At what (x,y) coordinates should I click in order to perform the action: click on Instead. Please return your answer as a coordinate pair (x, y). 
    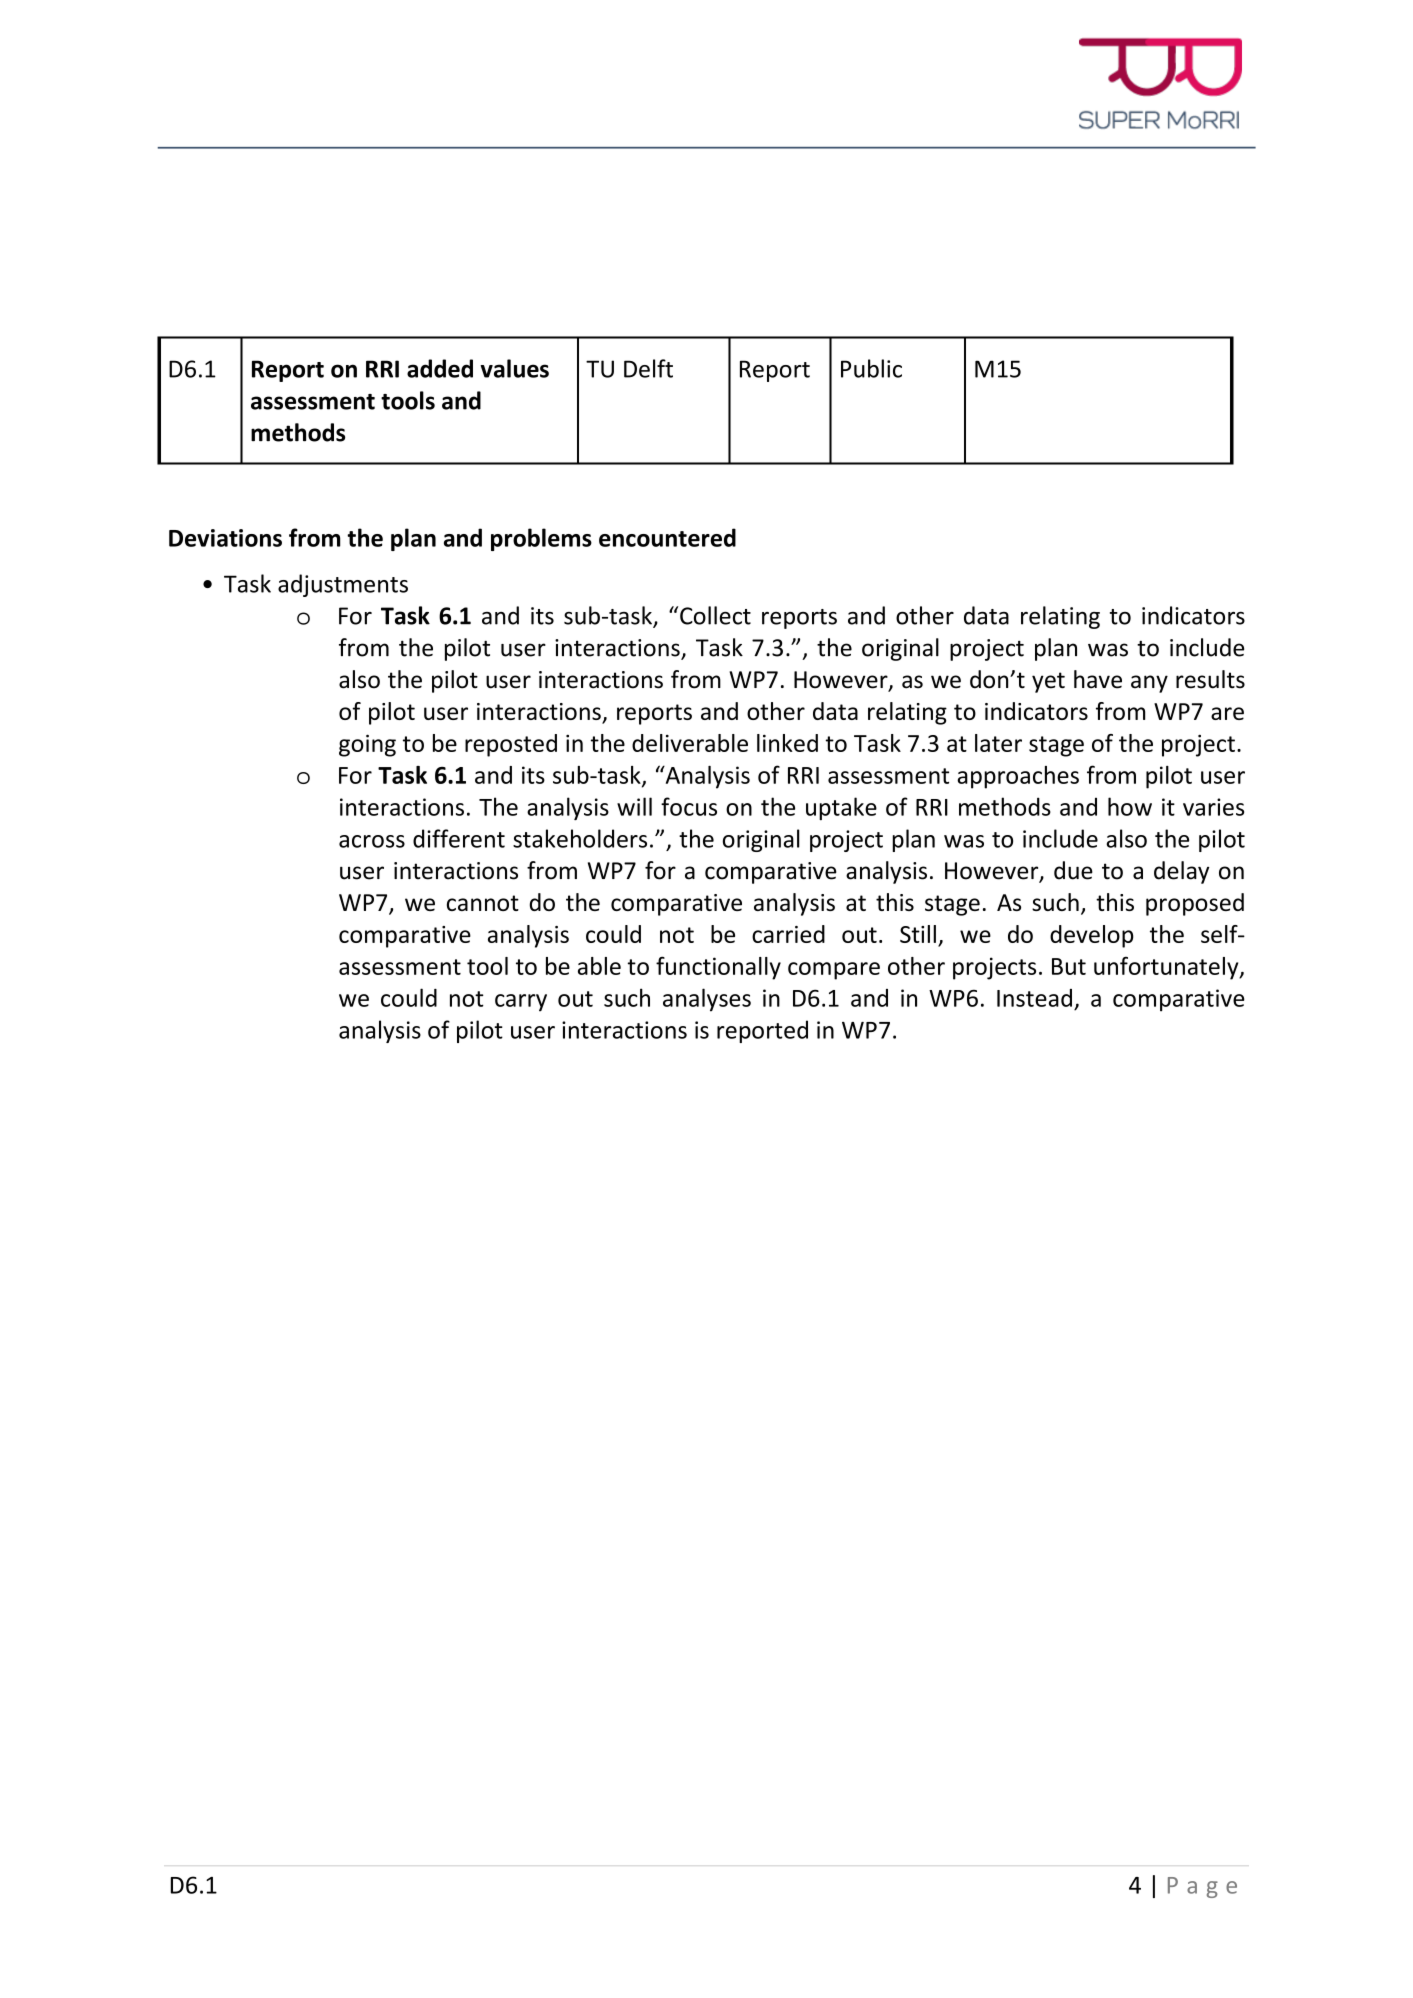
    Looking at the image, I should click on (1034, 998).
